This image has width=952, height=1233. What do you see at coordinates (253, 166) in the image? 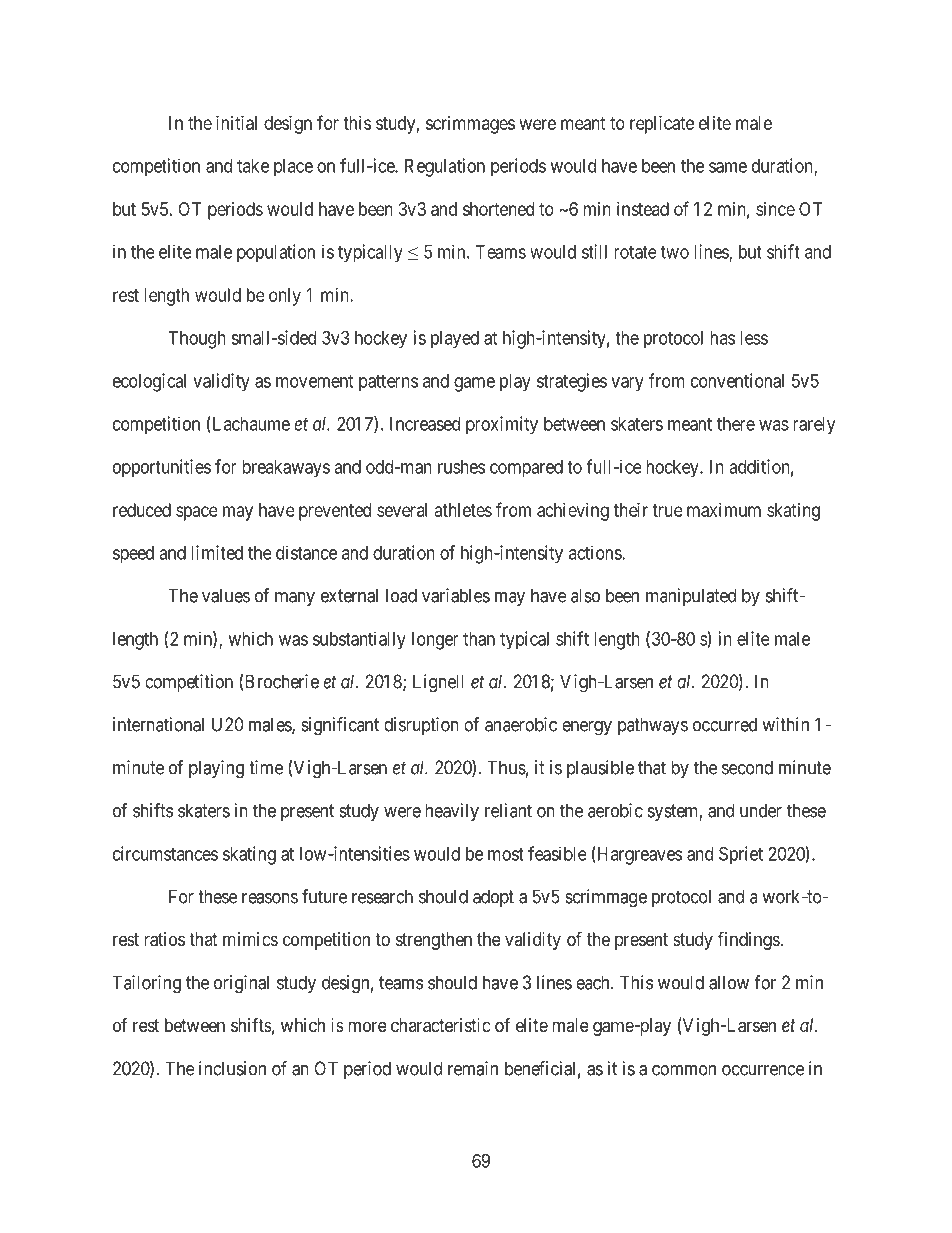
I see `take` at bounding box center [253, 166].
